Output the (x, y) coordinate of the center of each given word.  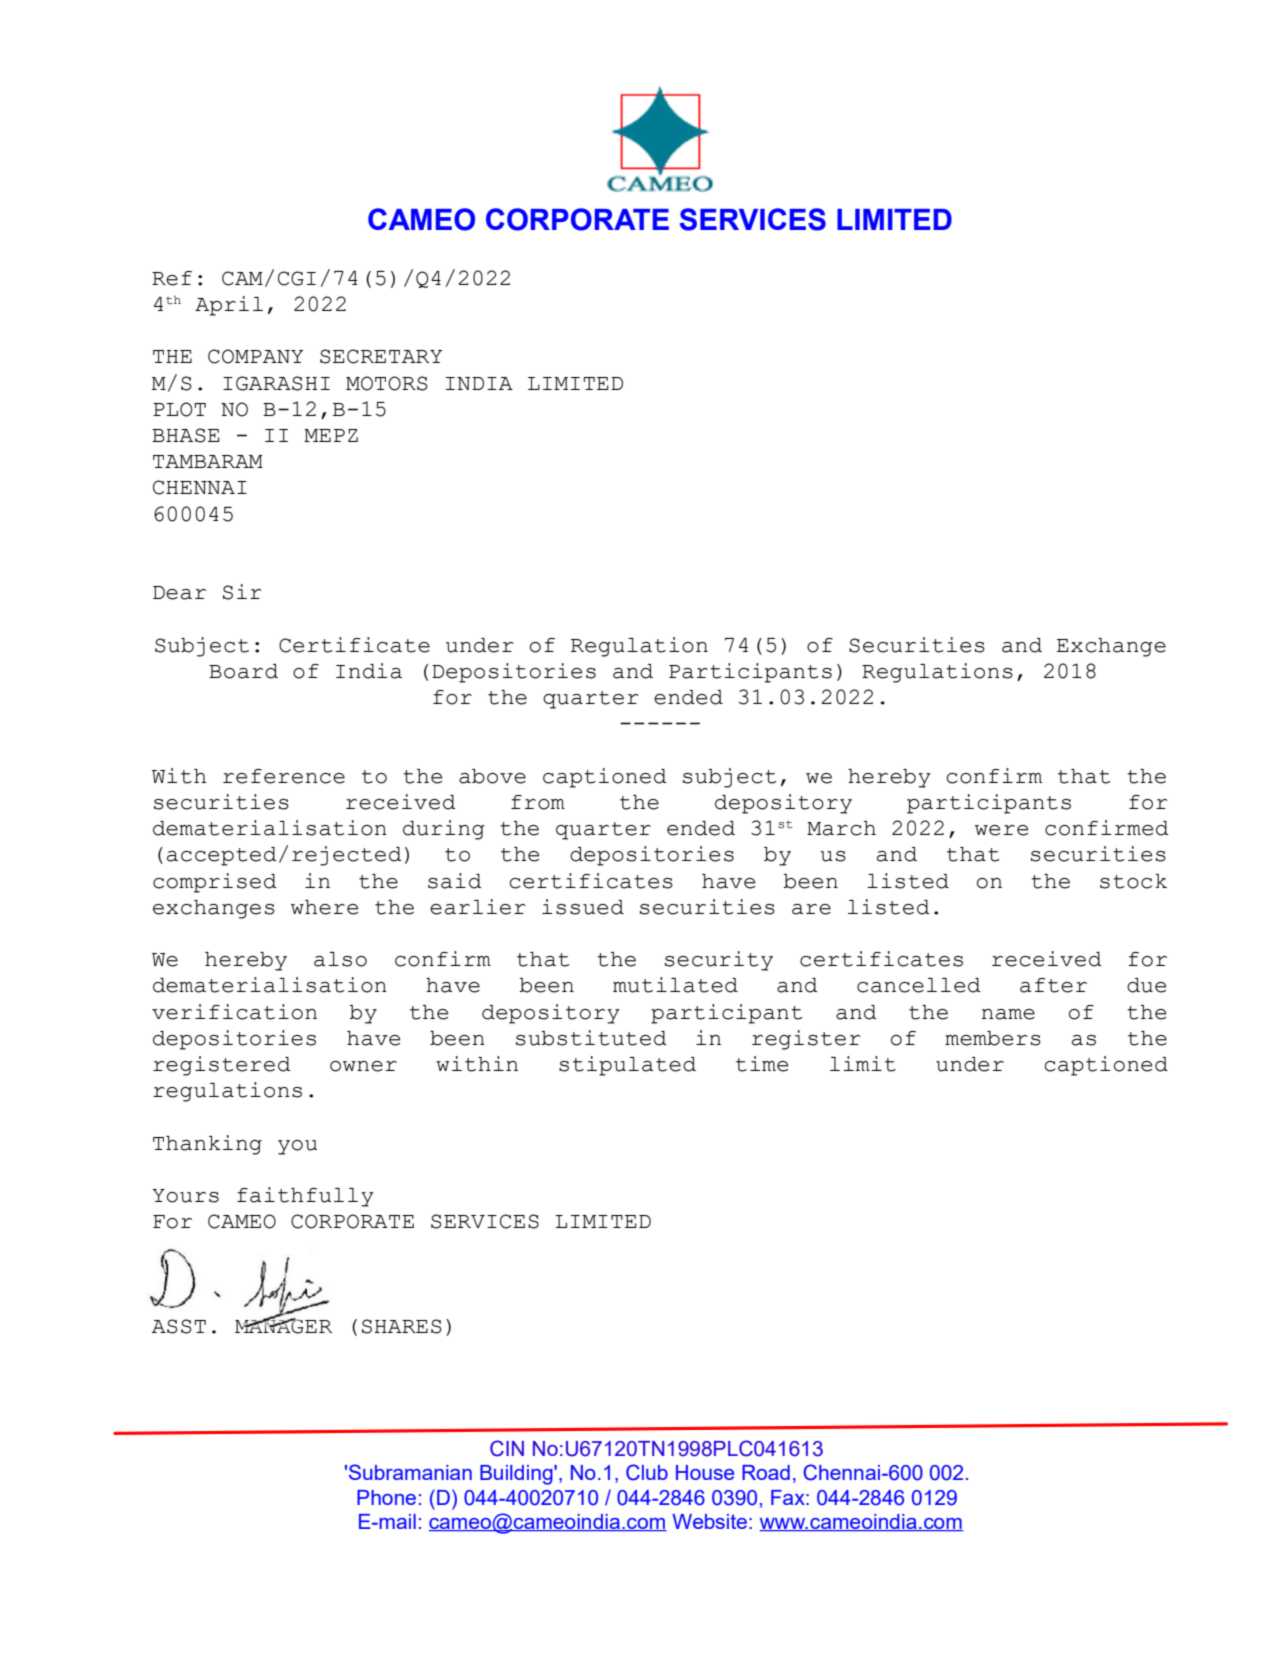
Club (647, 1472)
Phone (386, 1497)
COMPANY (255, 356)
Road (766, 1472)
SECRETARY (381, 356)
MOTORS (387, 383)
